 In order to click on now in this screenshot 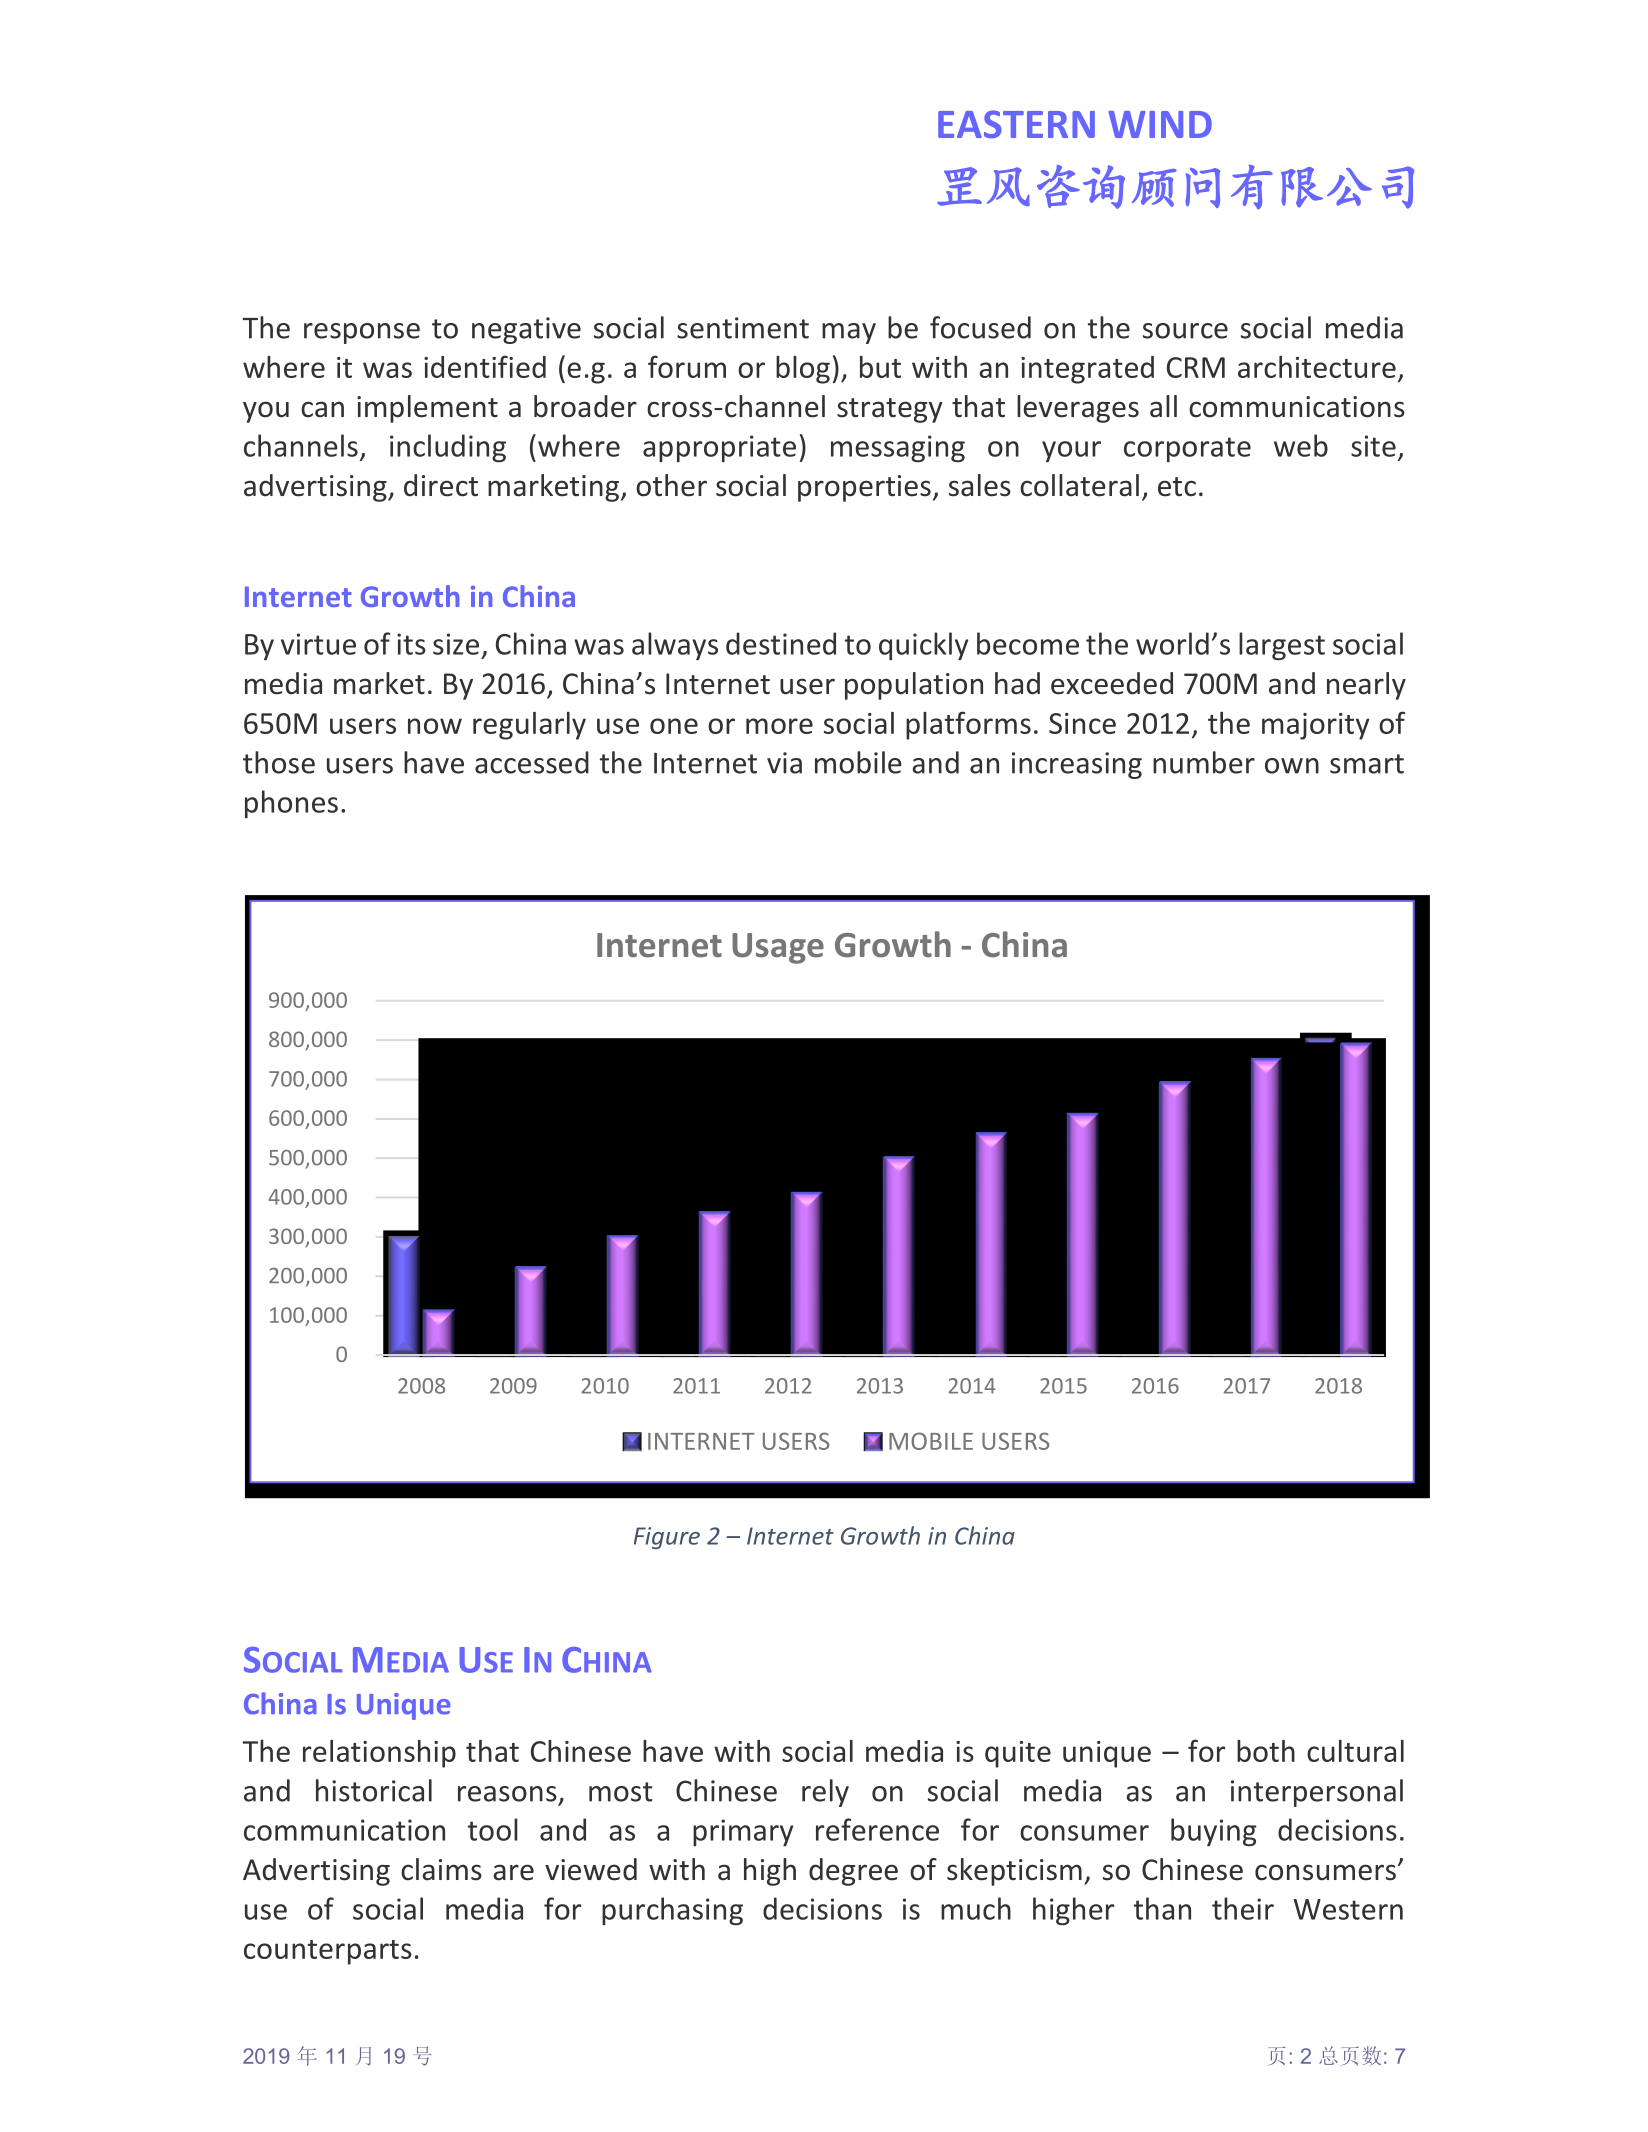, I will do `click(435, 726)`.
